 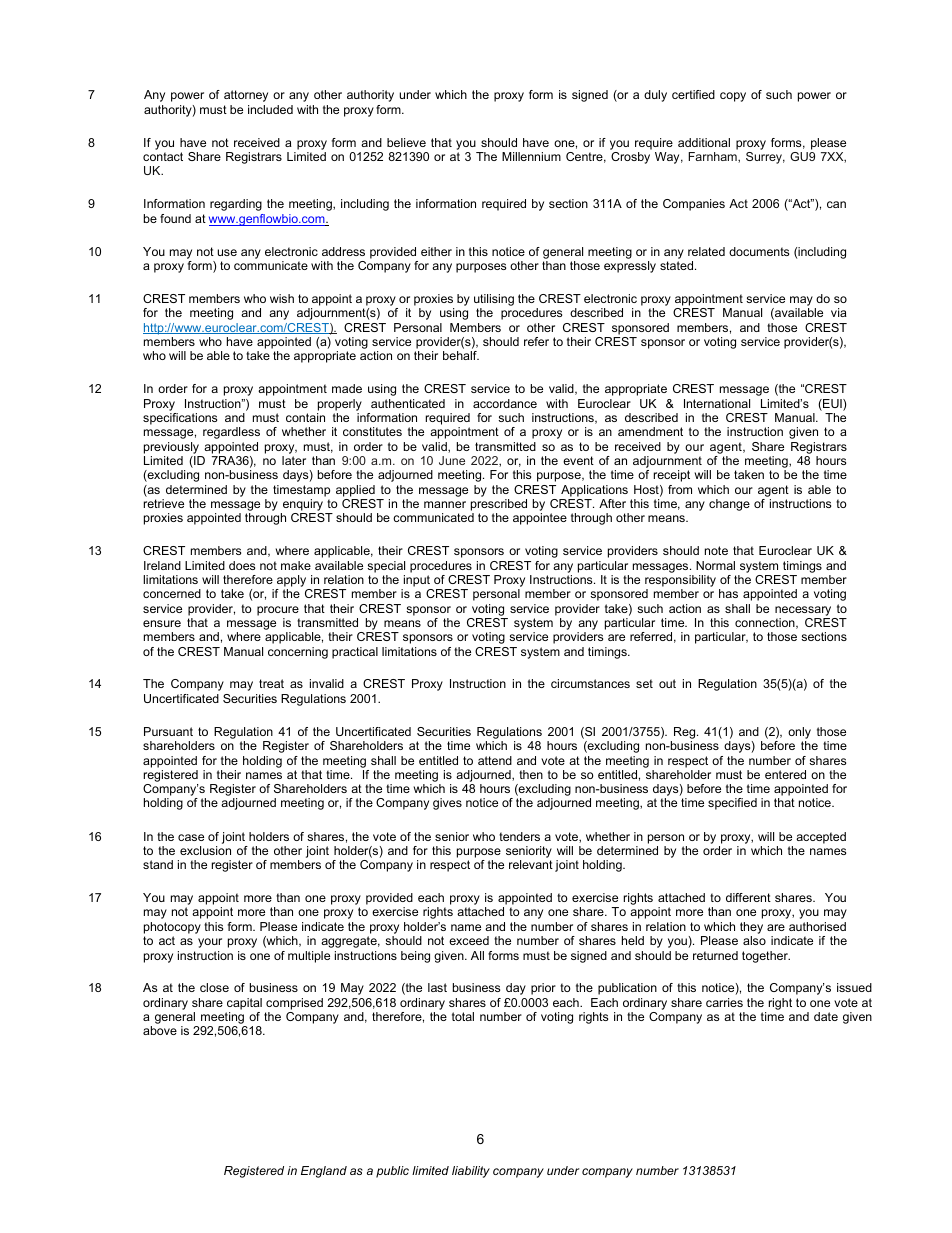 What do you see at coordinates (471, 1172) in the screenshot?
I see `liability` at bounding box center [471, 1172].
